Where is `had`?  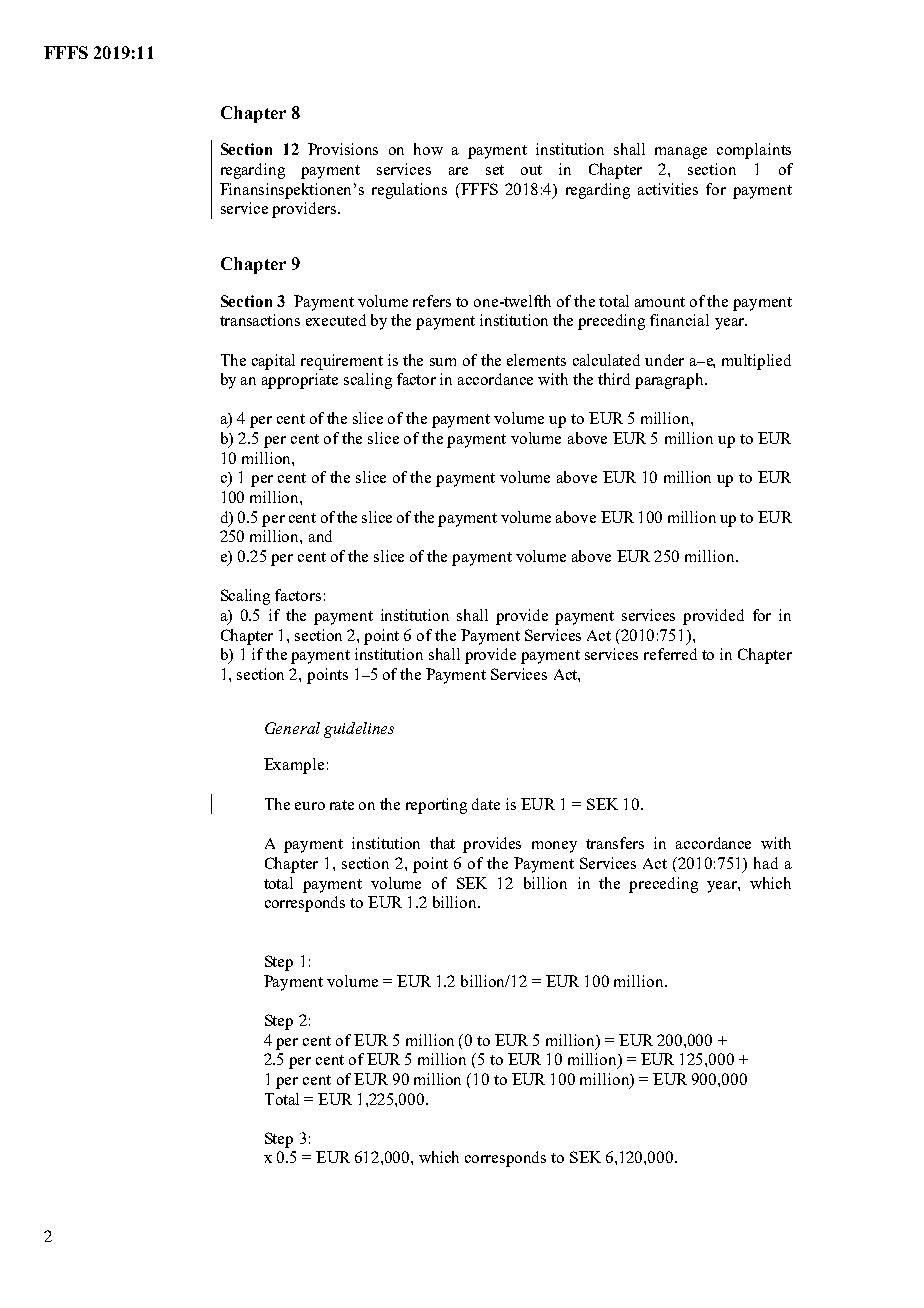 had is located at coordinates (766, 863).
